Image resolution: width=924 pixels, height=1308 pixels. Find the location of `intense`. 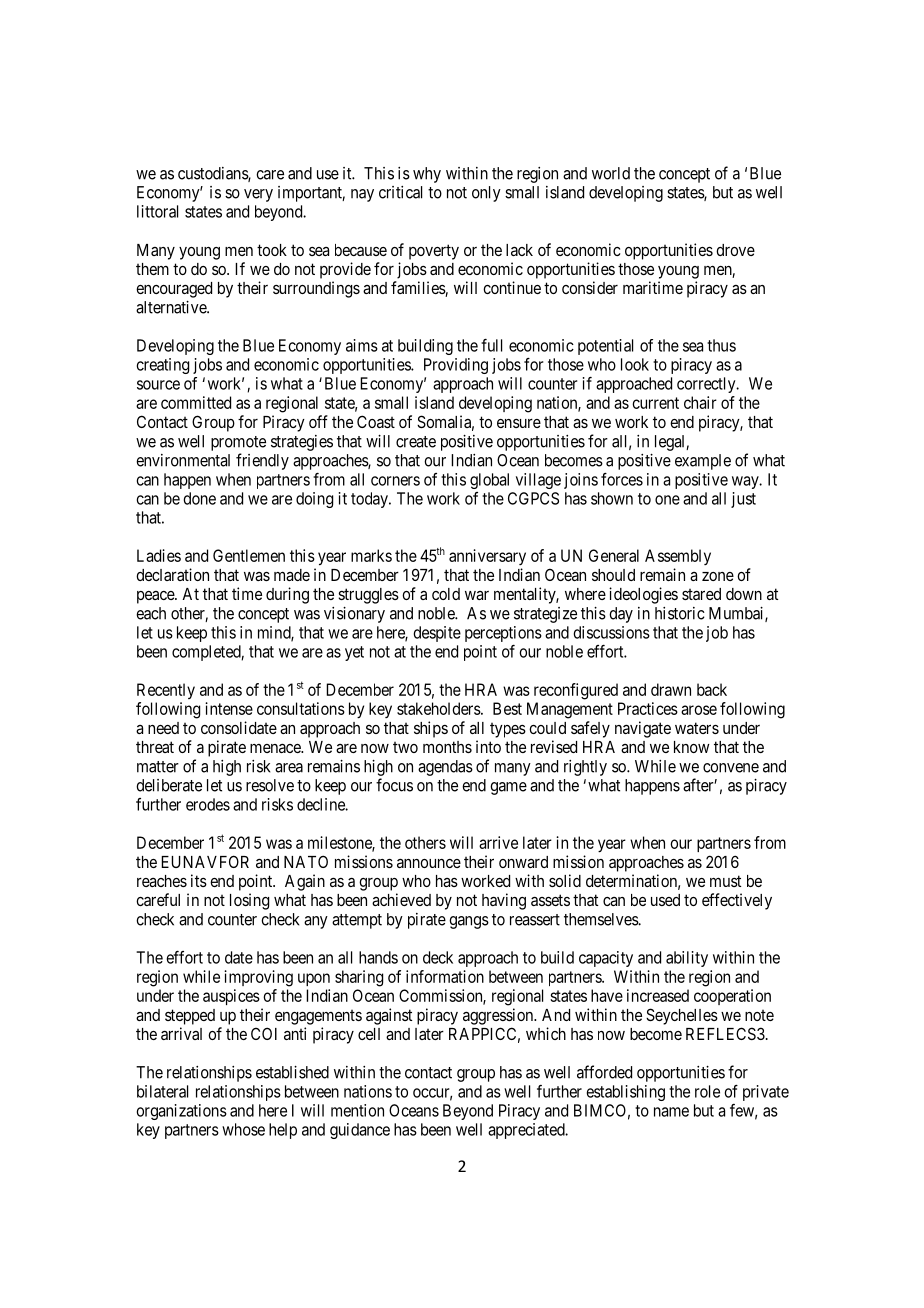

intense is located at coordinates (229, 708).
